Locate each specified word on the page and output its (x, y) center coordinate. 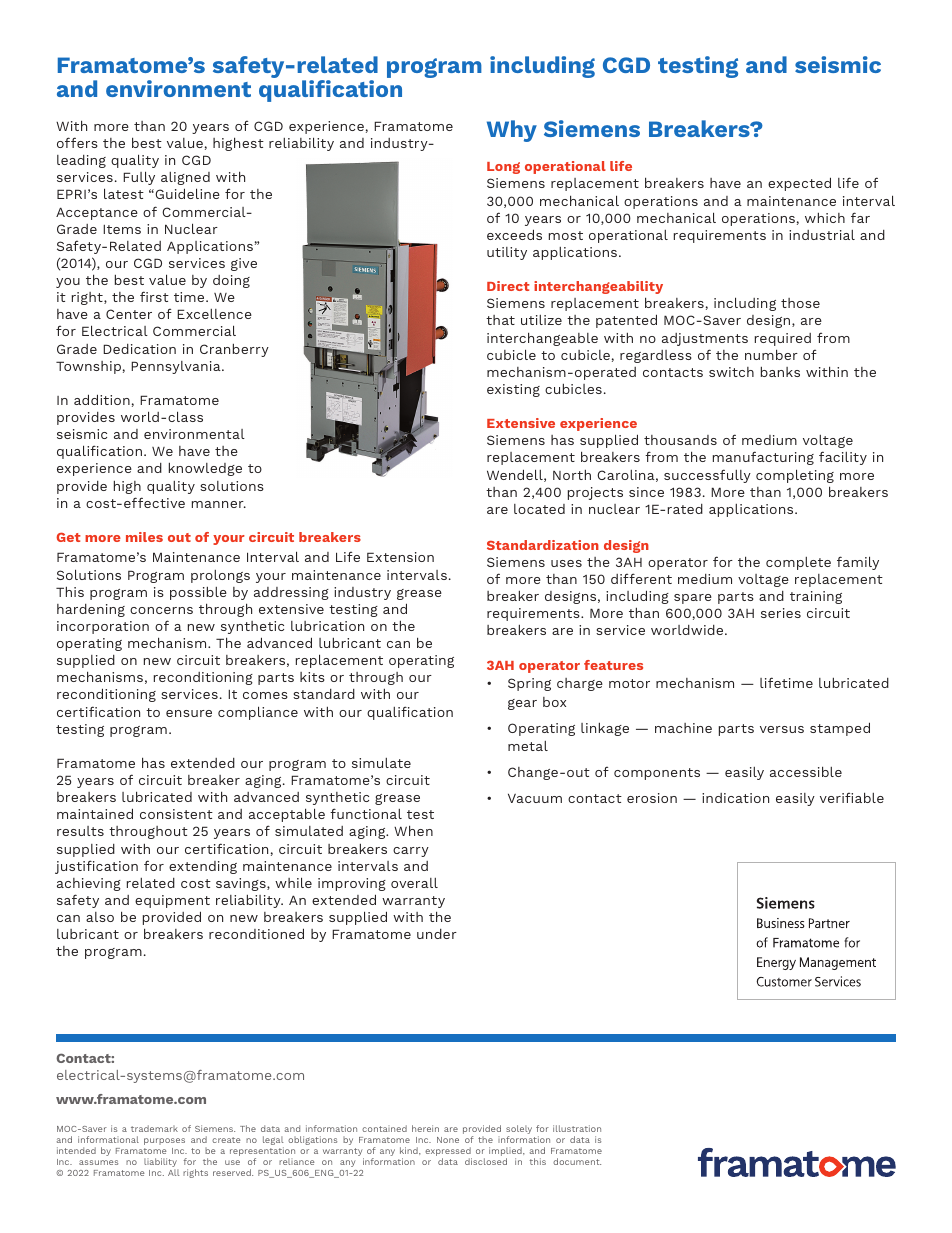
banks (780, 372)
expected (799, 184)
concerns (161, 610)
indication (735, 798)
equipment (172, 901)
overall (414, 883)
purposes (164, 1141)
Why (512, 131)
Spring (529, 684)
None (448, 1140)
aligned (185, 178)
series (781, 613)
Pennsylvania (177, 367)
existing (513, 390)
